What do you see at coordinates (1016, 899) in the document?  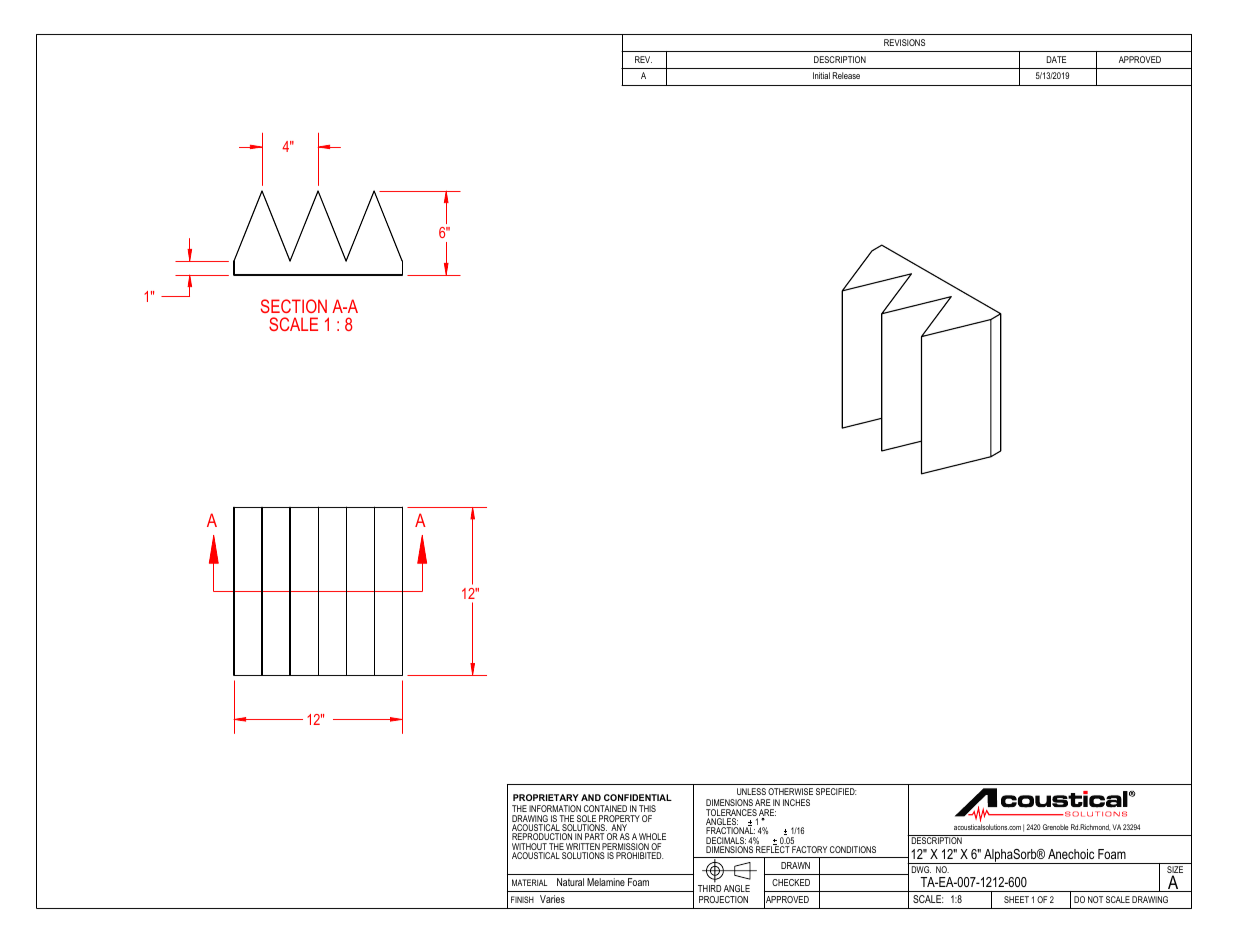 I see `SHEET` at bounding box center [1016, 899].
